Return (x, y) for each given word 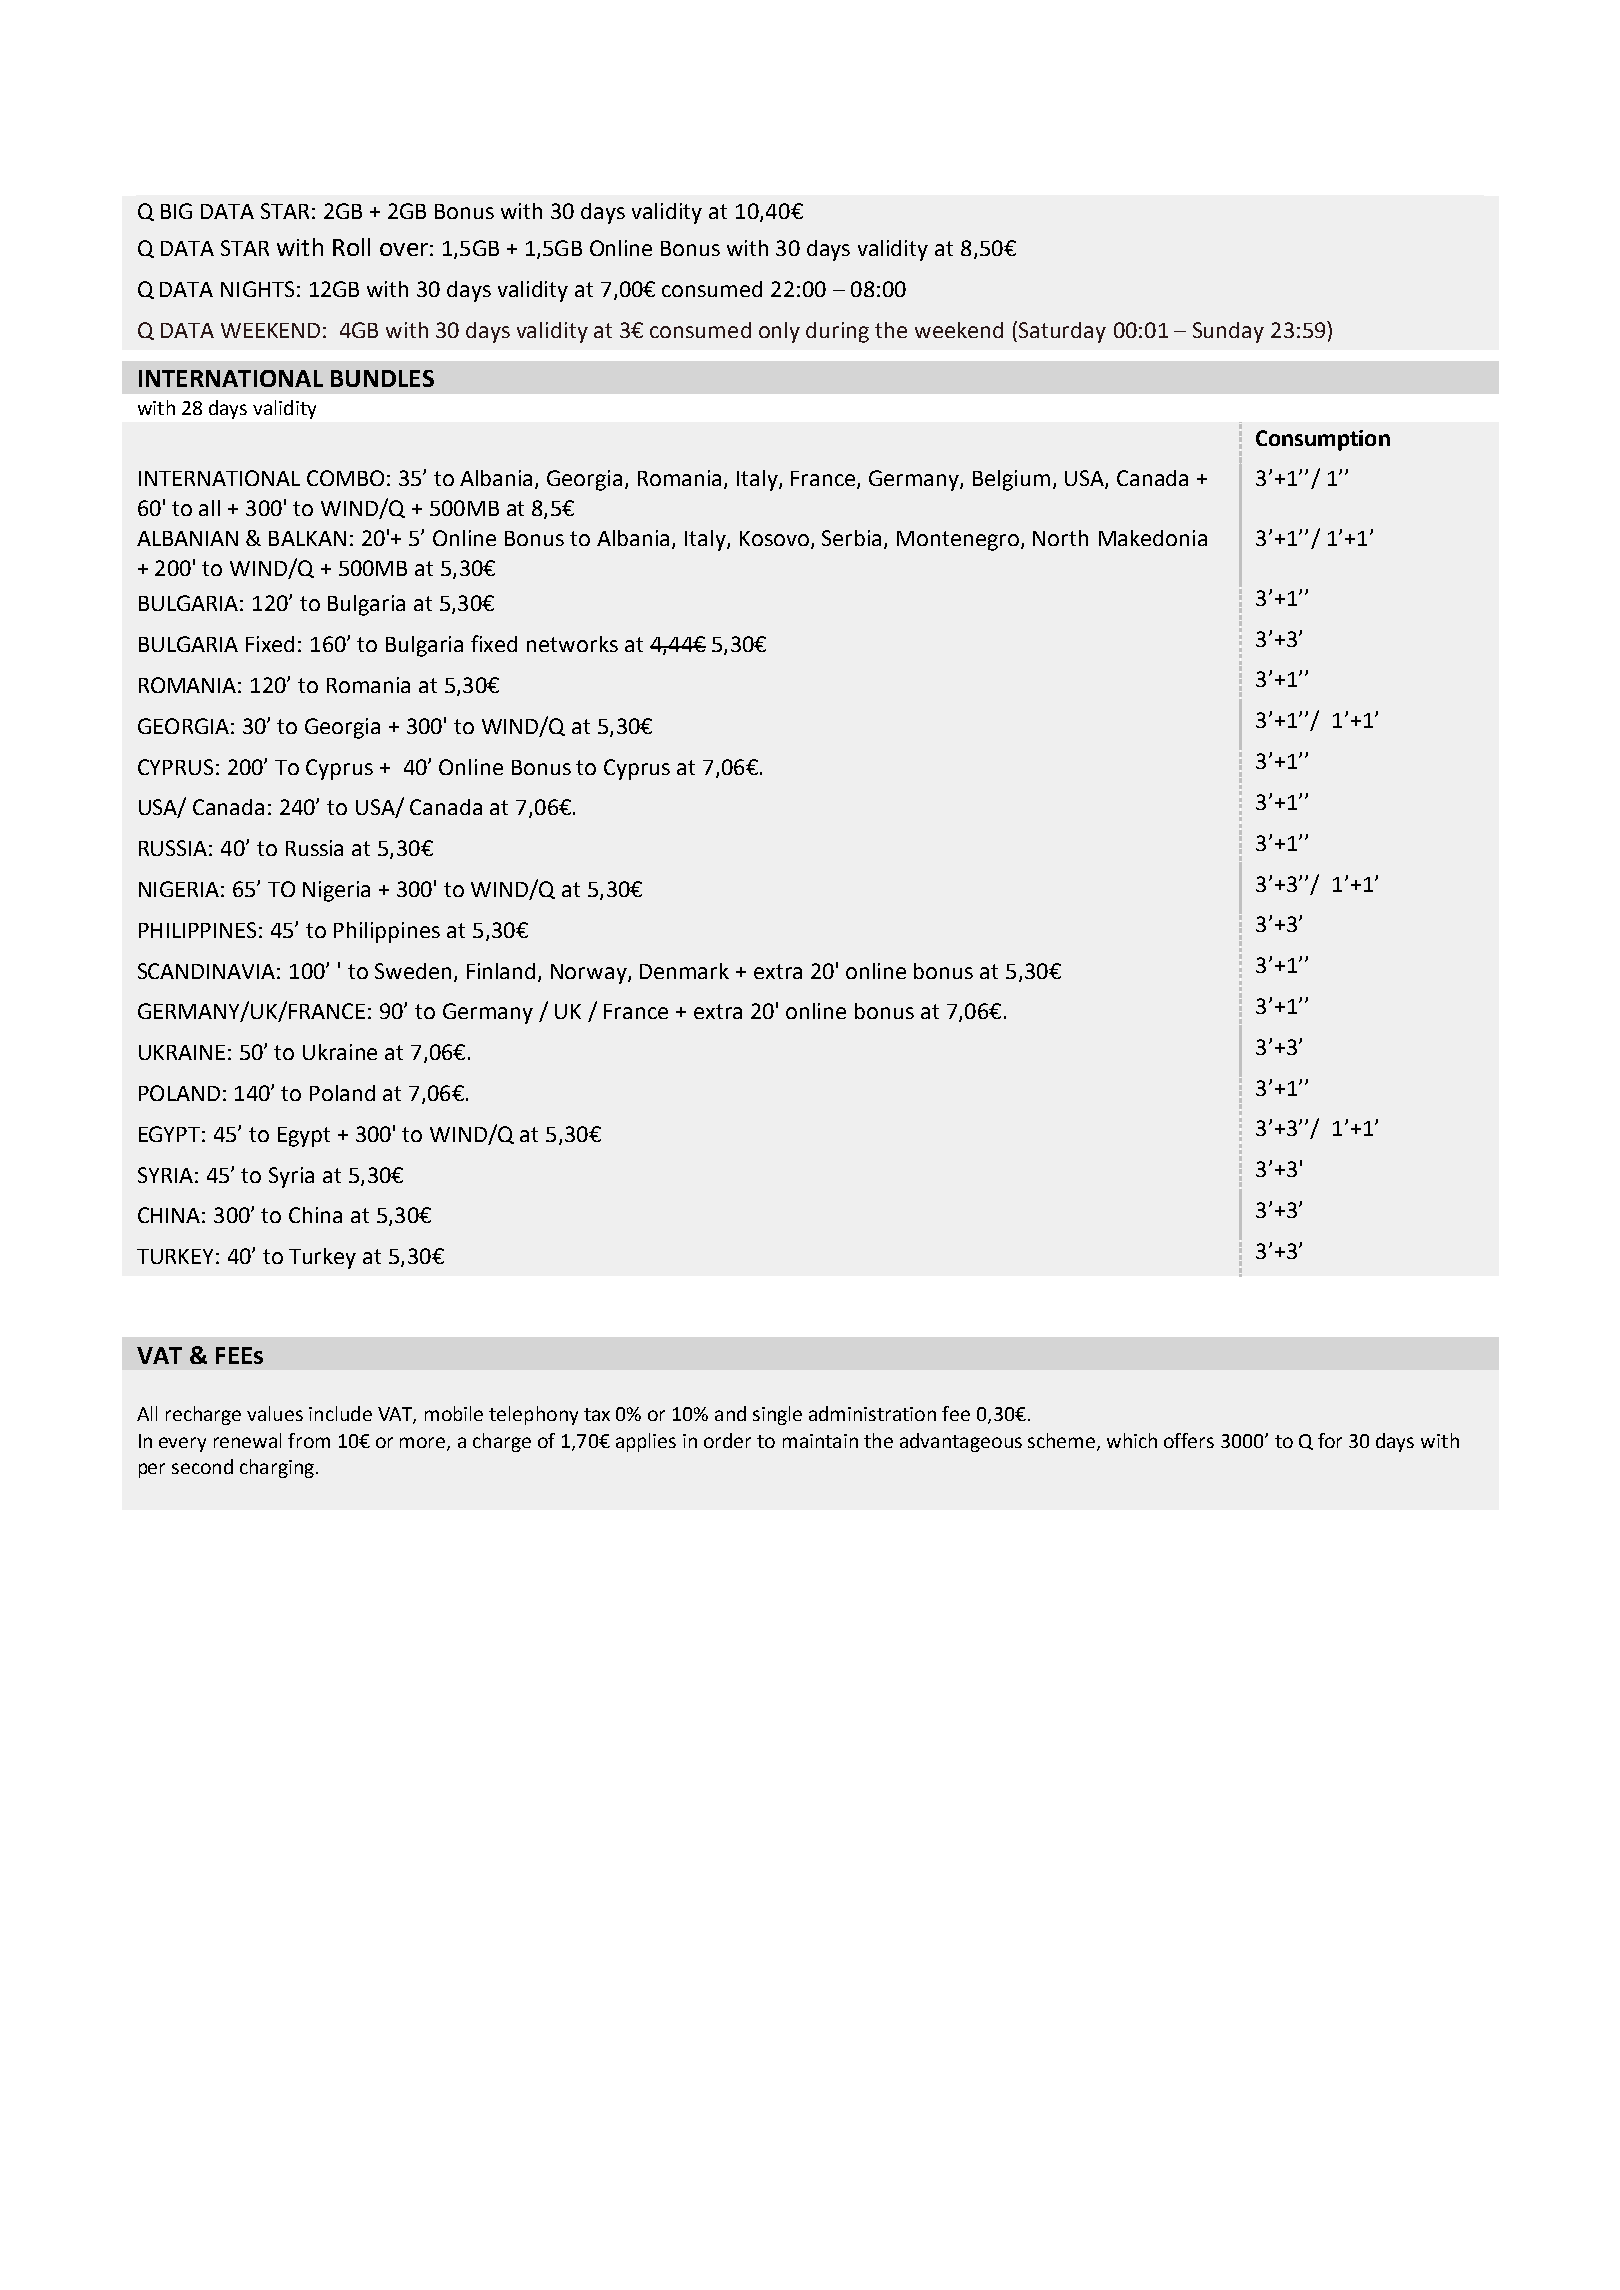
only (779, 332)
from (309, 1440)
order (727, 1440)
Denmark (684, 971)
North (1060, 538)
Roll (351, 247)
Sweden (413, 971)
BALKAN (307, 538)
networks (572, 644)
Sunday (1228, 332)
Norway (590, 974)
